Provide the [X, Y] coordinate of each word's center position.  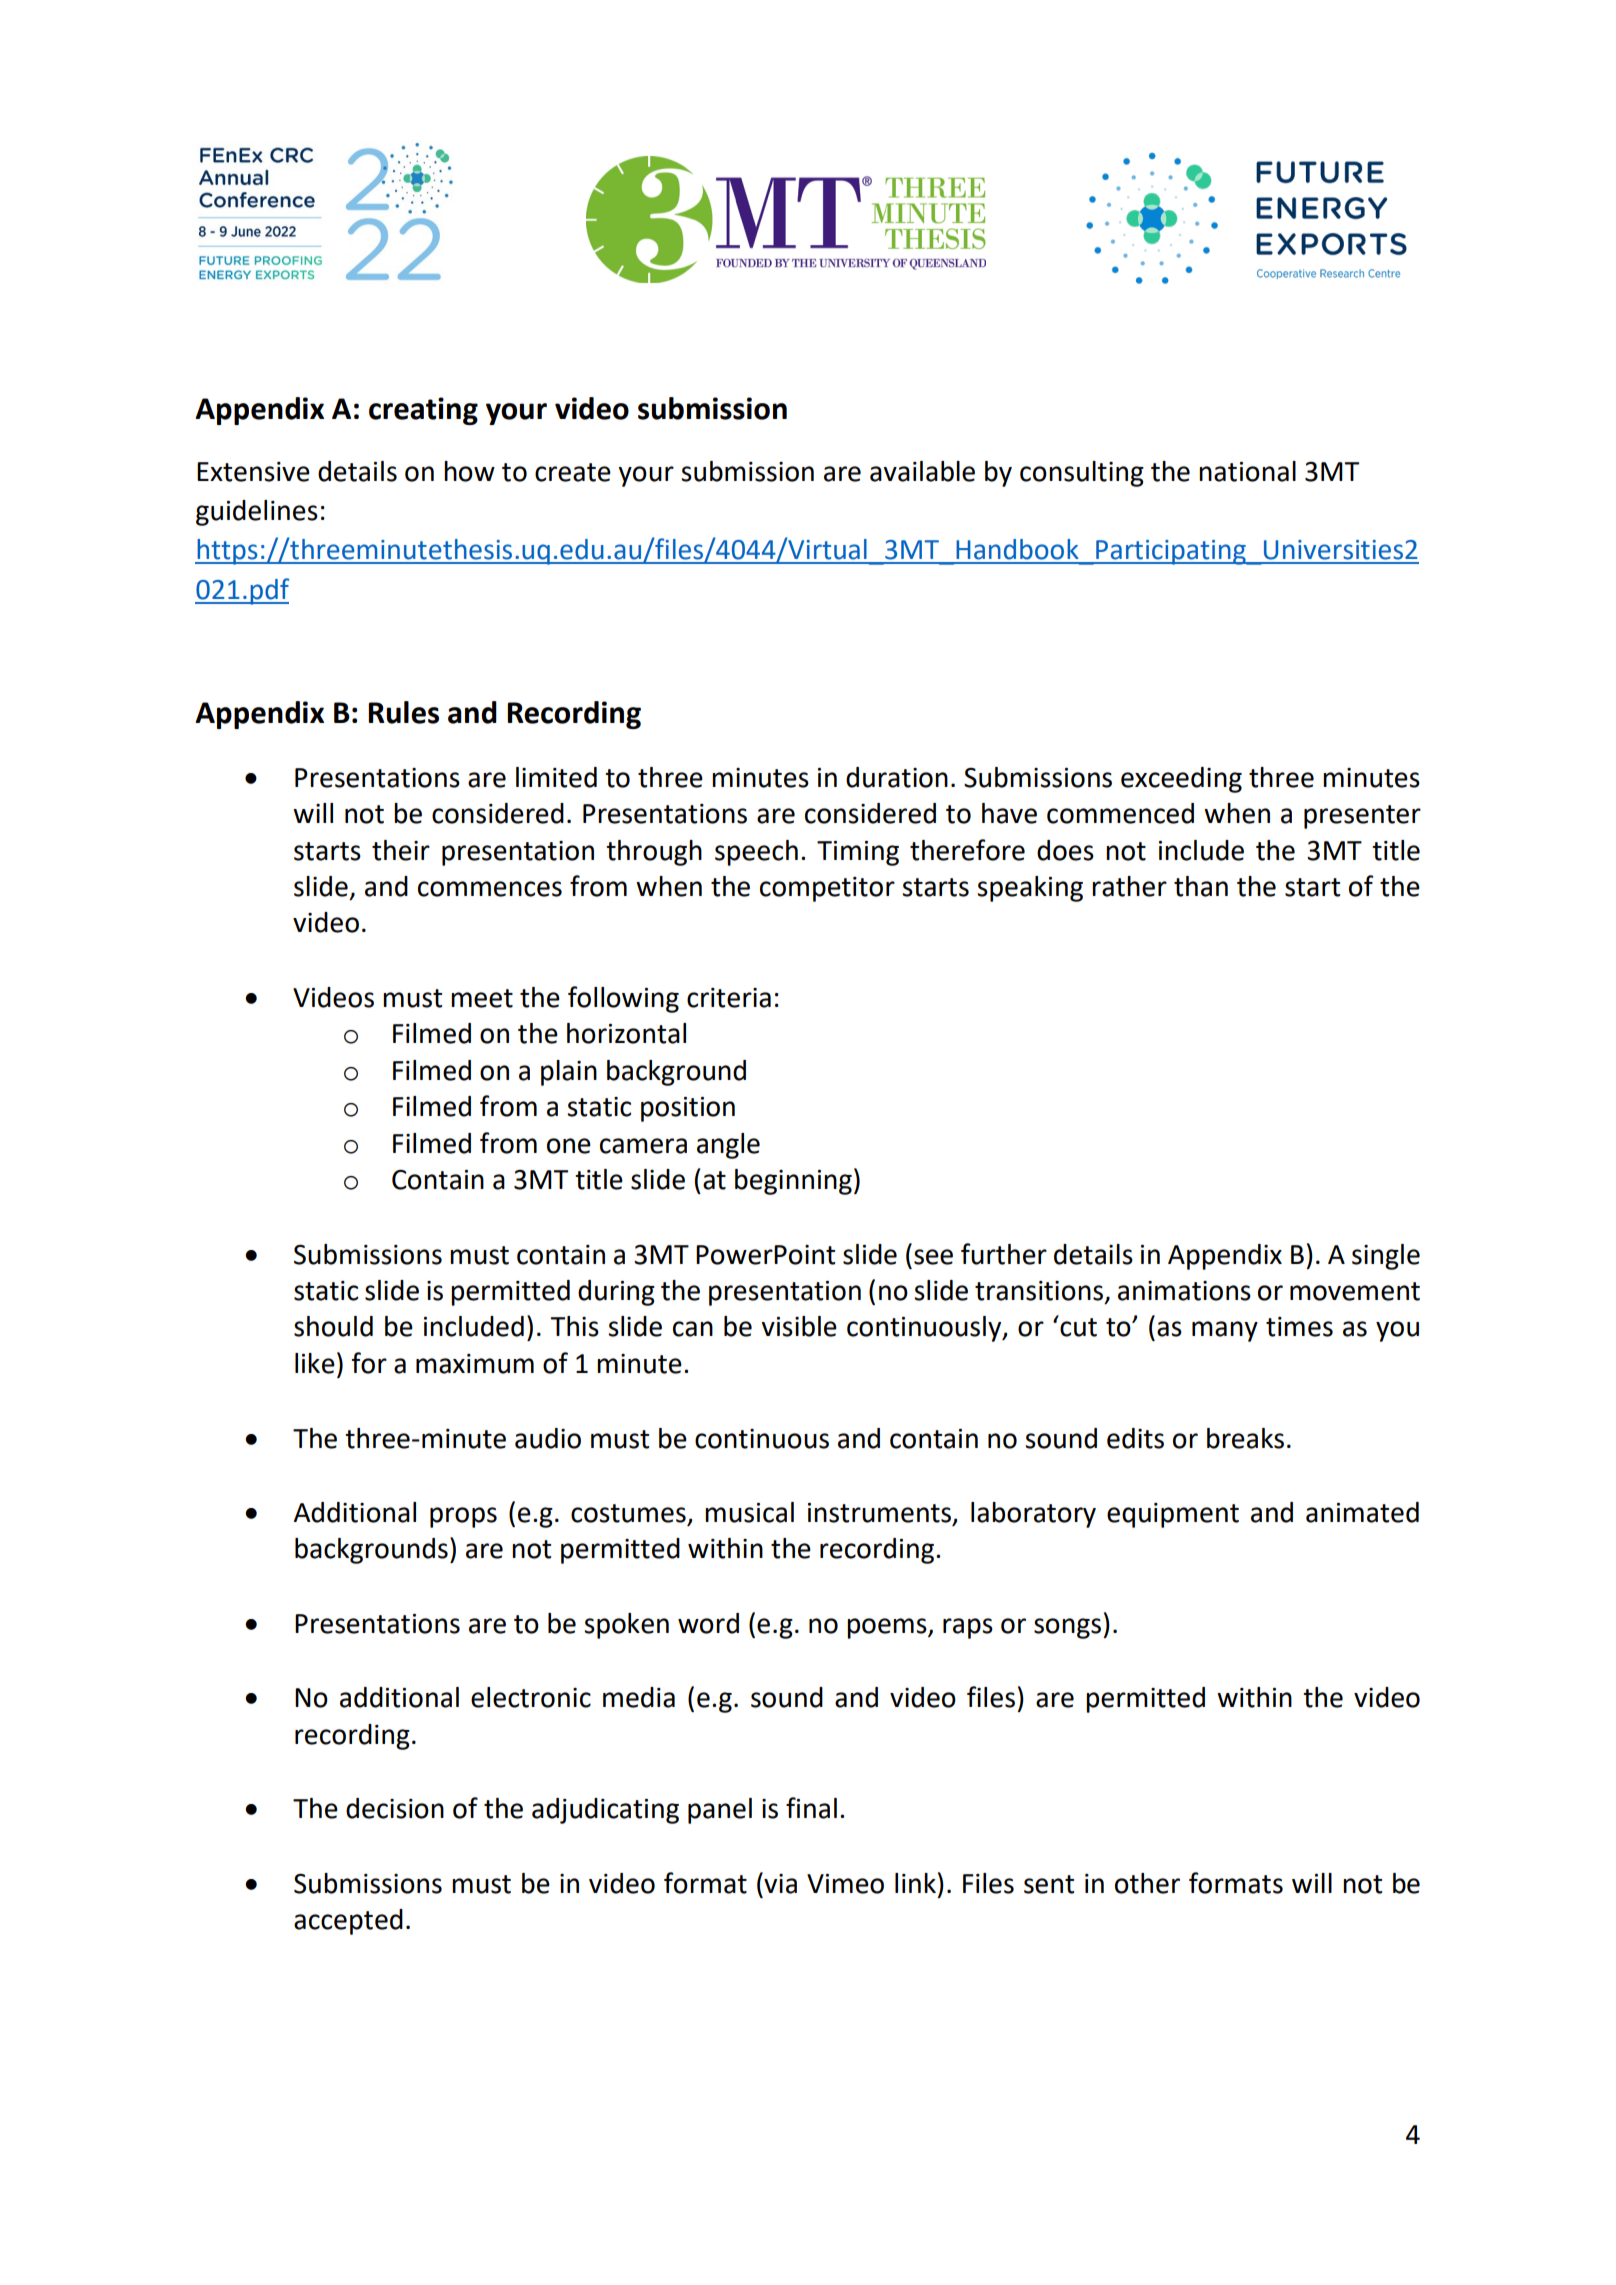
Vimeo [845, 1884]
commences [490, 889]
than [1201, 886]
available [922, 471]
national [1247, 471]
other [1147, 1883]
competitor [827, 889]
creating [423, 411]
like [315, 1363]
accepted [348, 1922]
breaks [1245, 1438]
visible [799, 1326]
